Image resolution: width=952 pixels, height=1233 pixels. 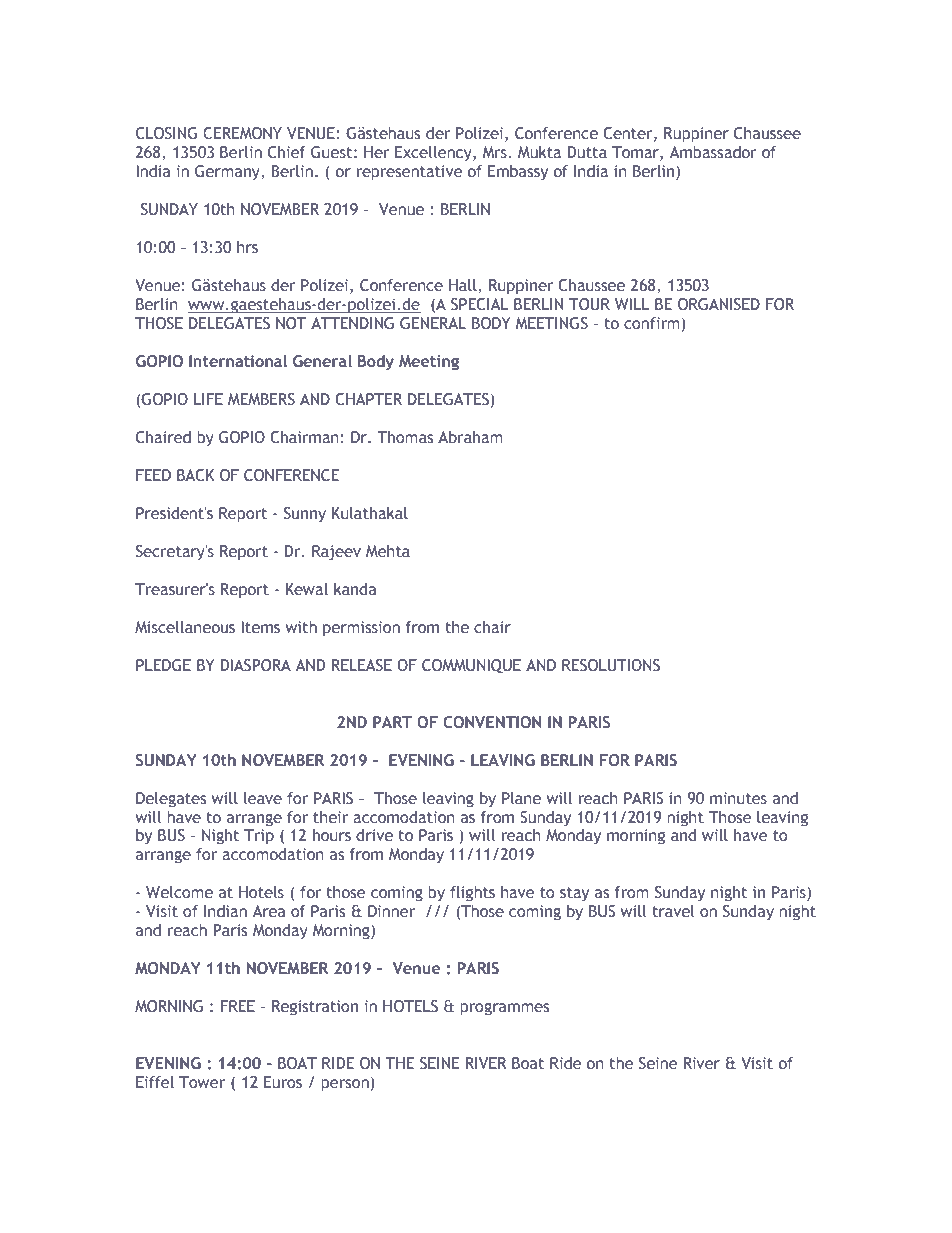 What do you see at coordinates (673, 911) in the image?
I see `travel` at bounding box center [673, 911].
